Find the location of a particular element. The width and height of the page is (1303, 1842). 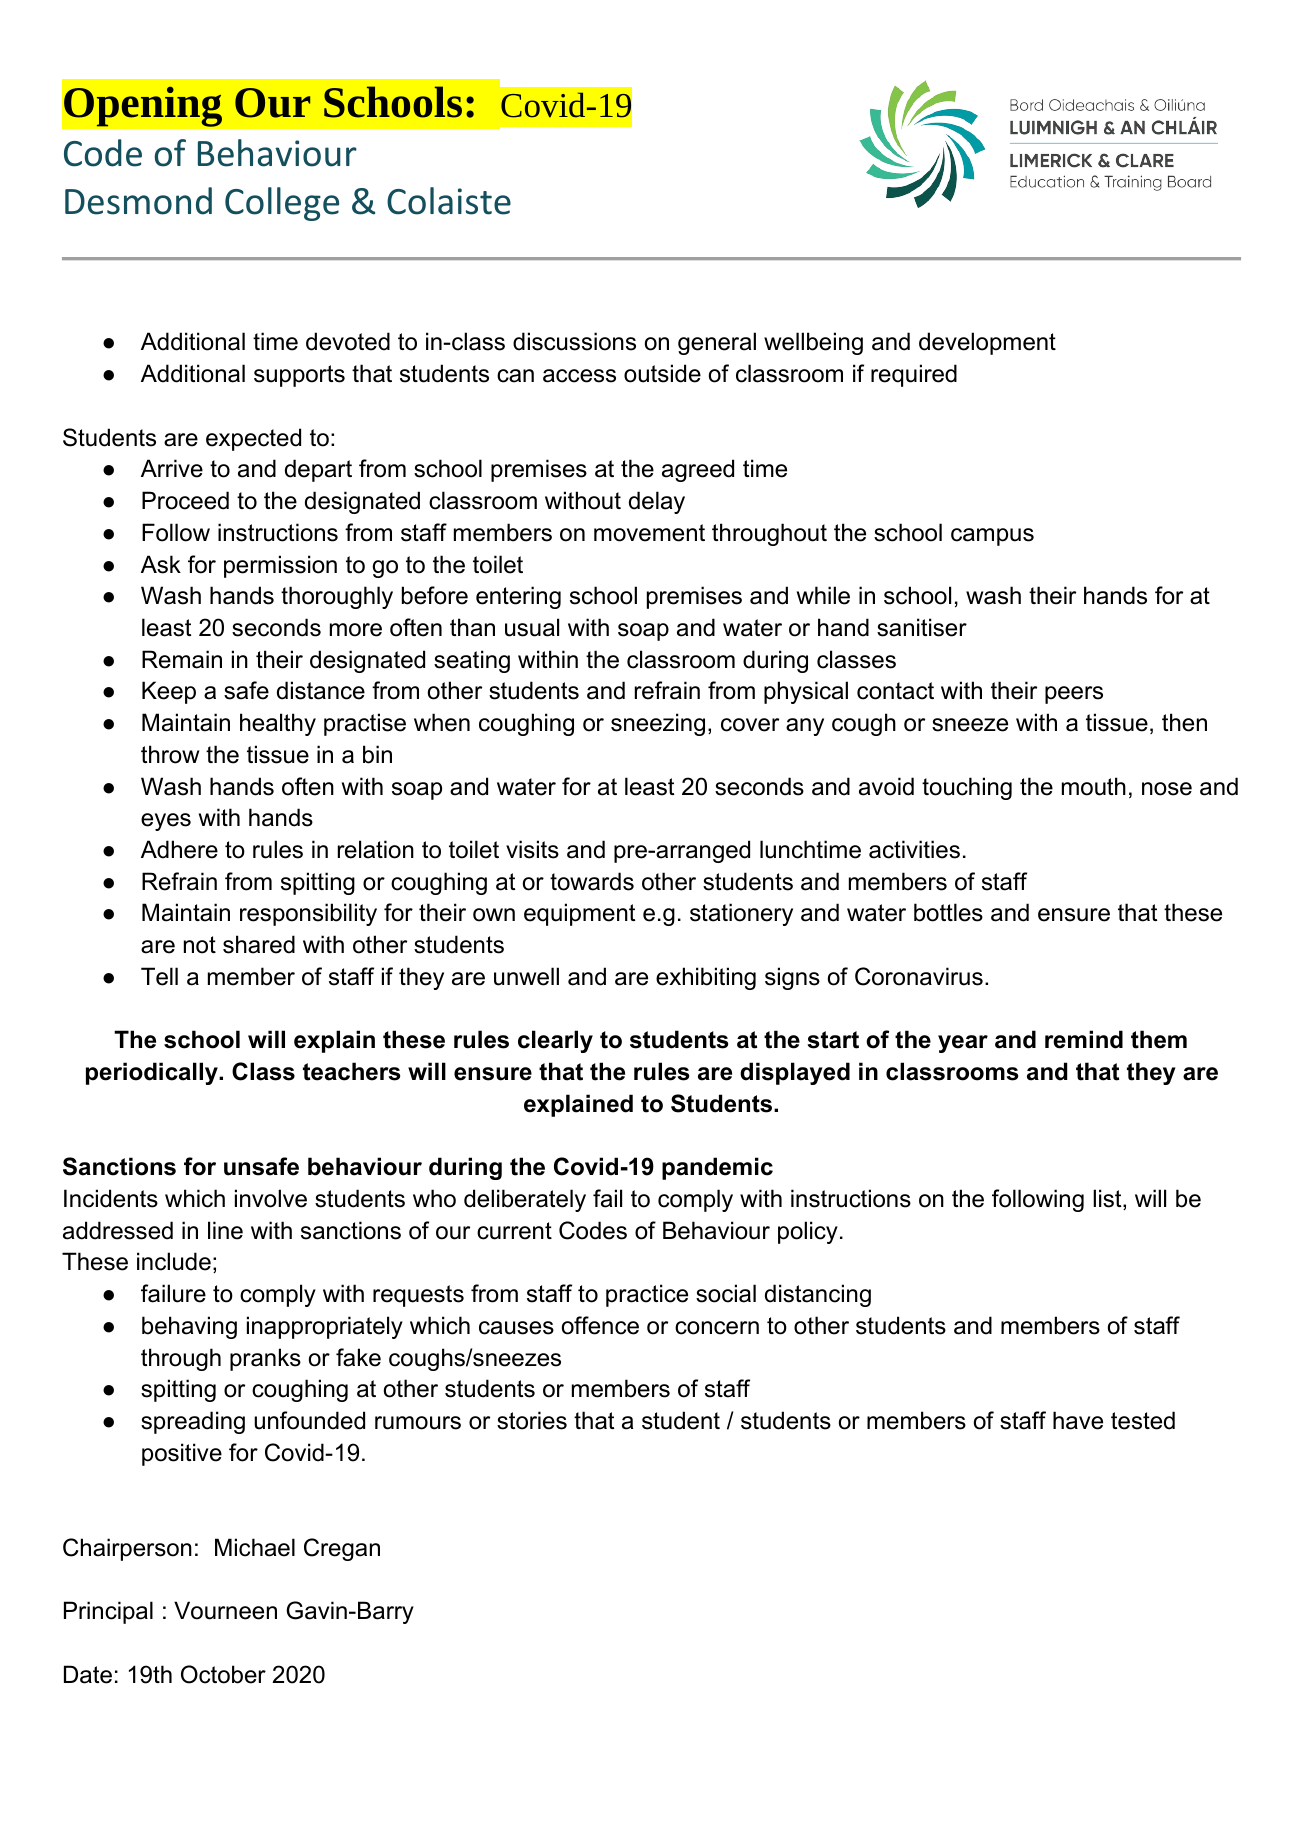

towards is located at coordinates (592, 881).
